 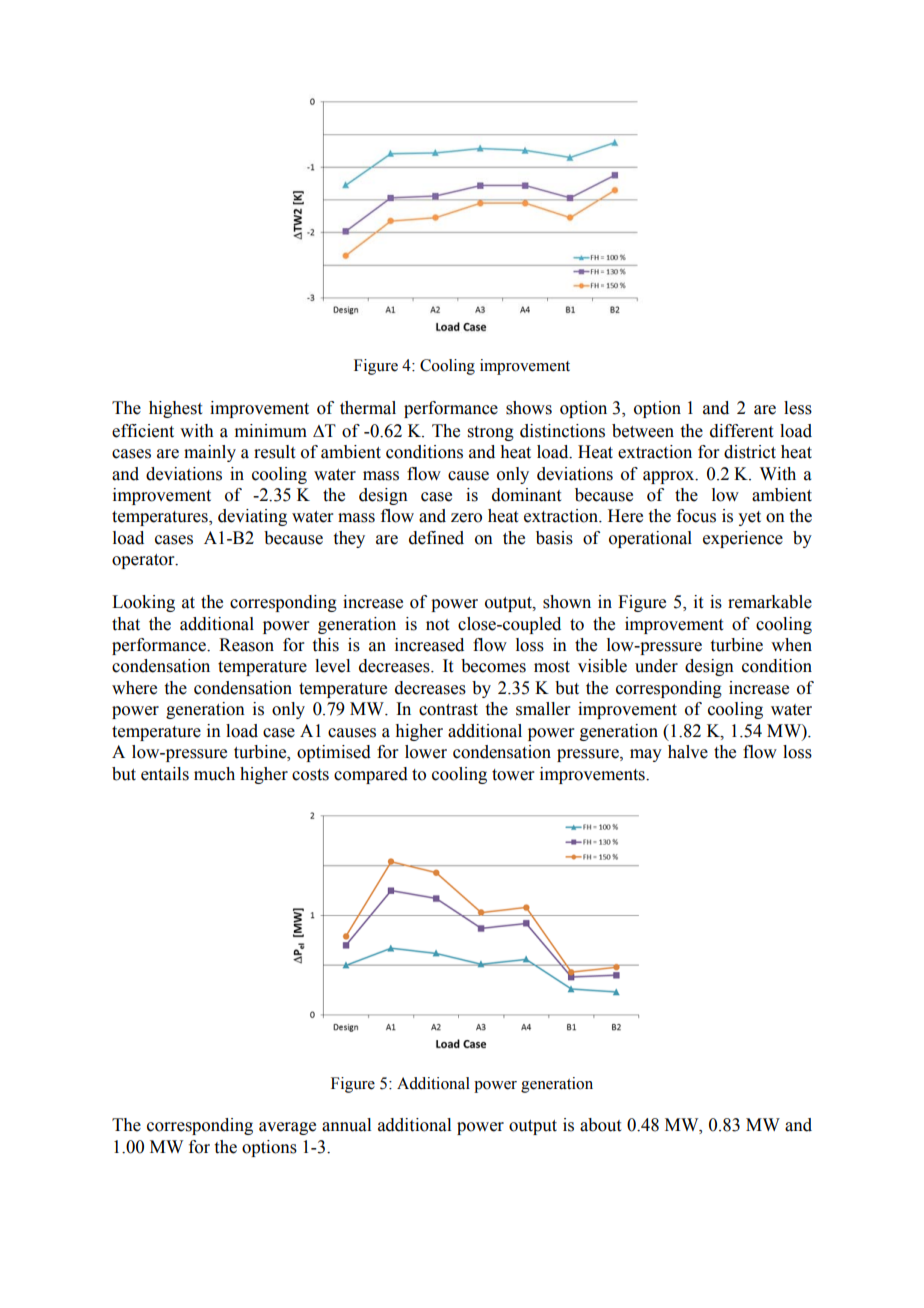 What do you see at coordinates (210, 453) in the screenshot?
I see `mainly` at bounding box center [210, 453].
